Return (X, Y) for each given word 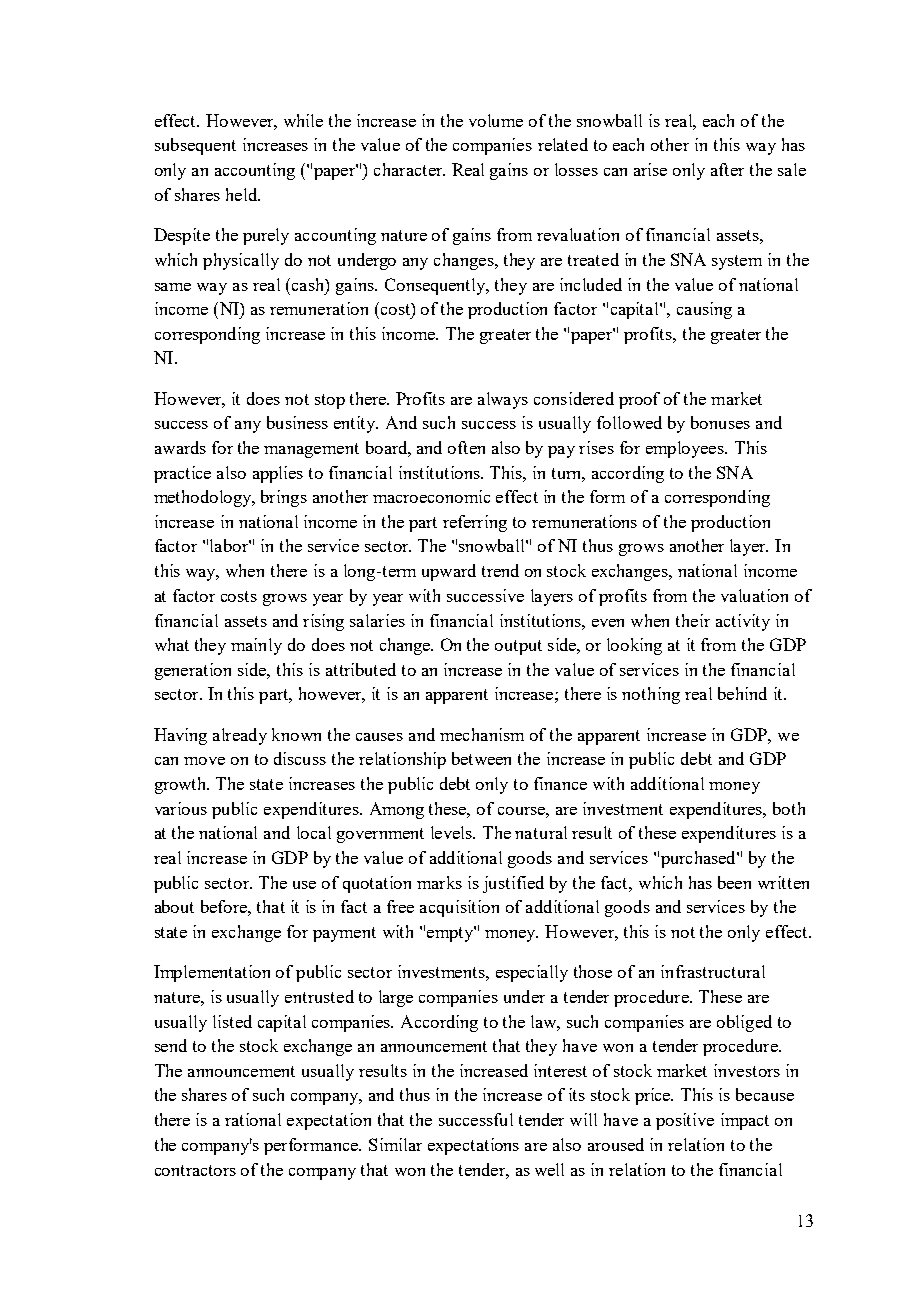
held (243, 194)
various (181, 808)
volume (496, 120)
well (549, 1169)
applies (278, 474)
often (466, 447)
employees (686, 449)
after (727, 169)
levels (453, 832)
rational (253, 1119)
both (789, 808)
